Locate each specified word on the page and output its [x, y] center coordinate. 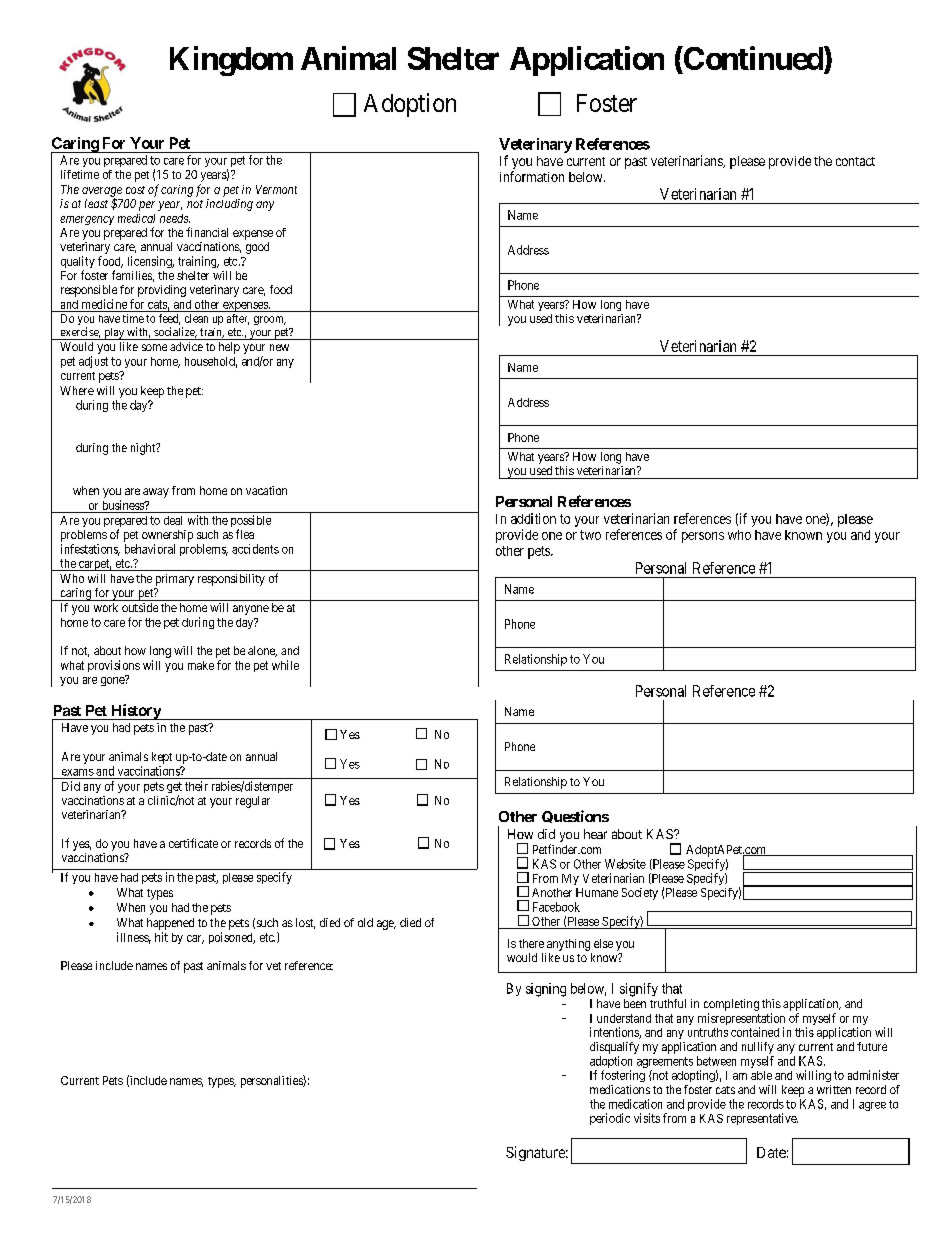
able [761, 1075]
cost [135, 190]
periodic [610, 1119]
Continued [753, 59]
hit [161, 937]
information [532, 176]
